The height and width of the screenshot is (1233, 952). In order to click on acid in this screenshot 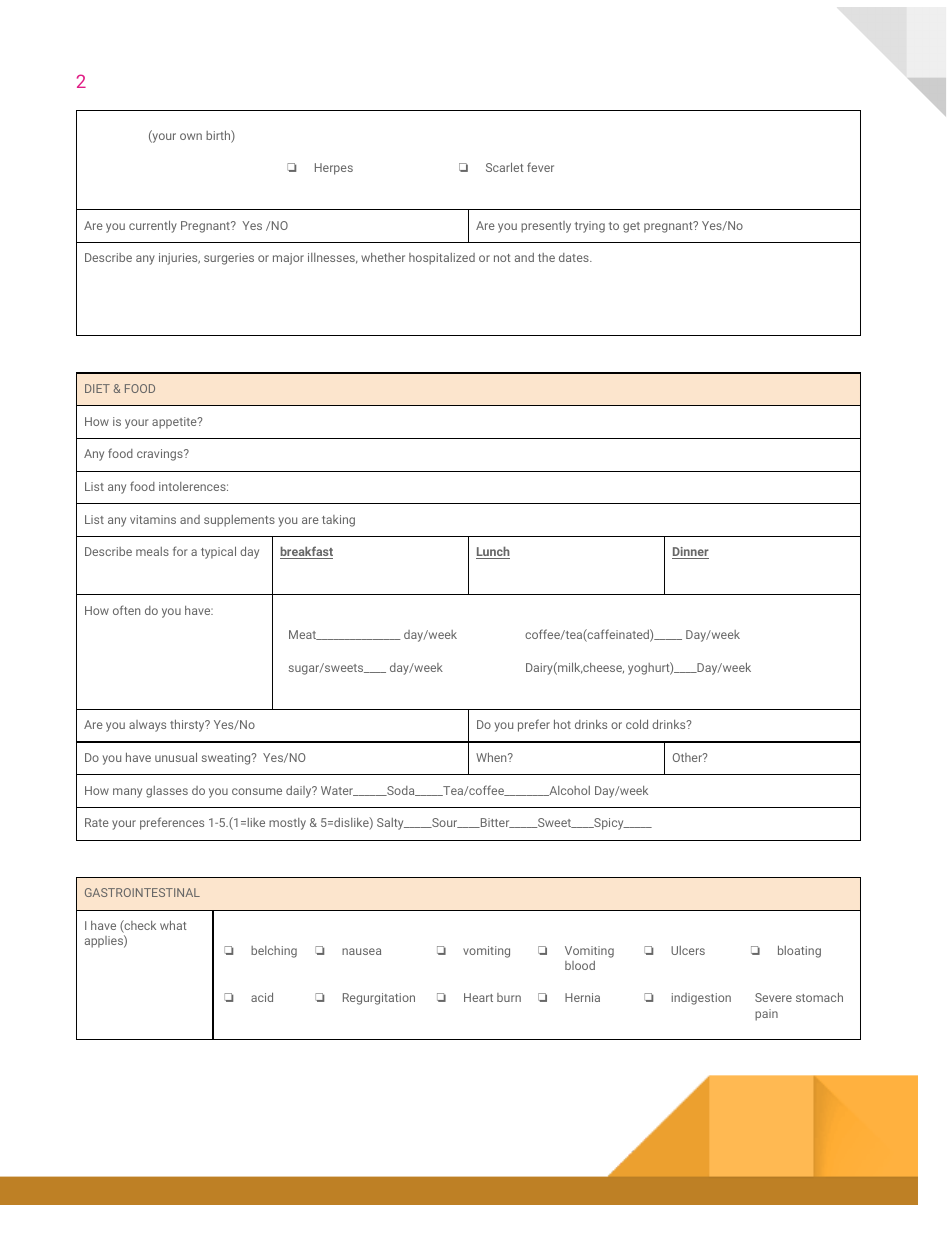, I will do `click(262, 997)`.
